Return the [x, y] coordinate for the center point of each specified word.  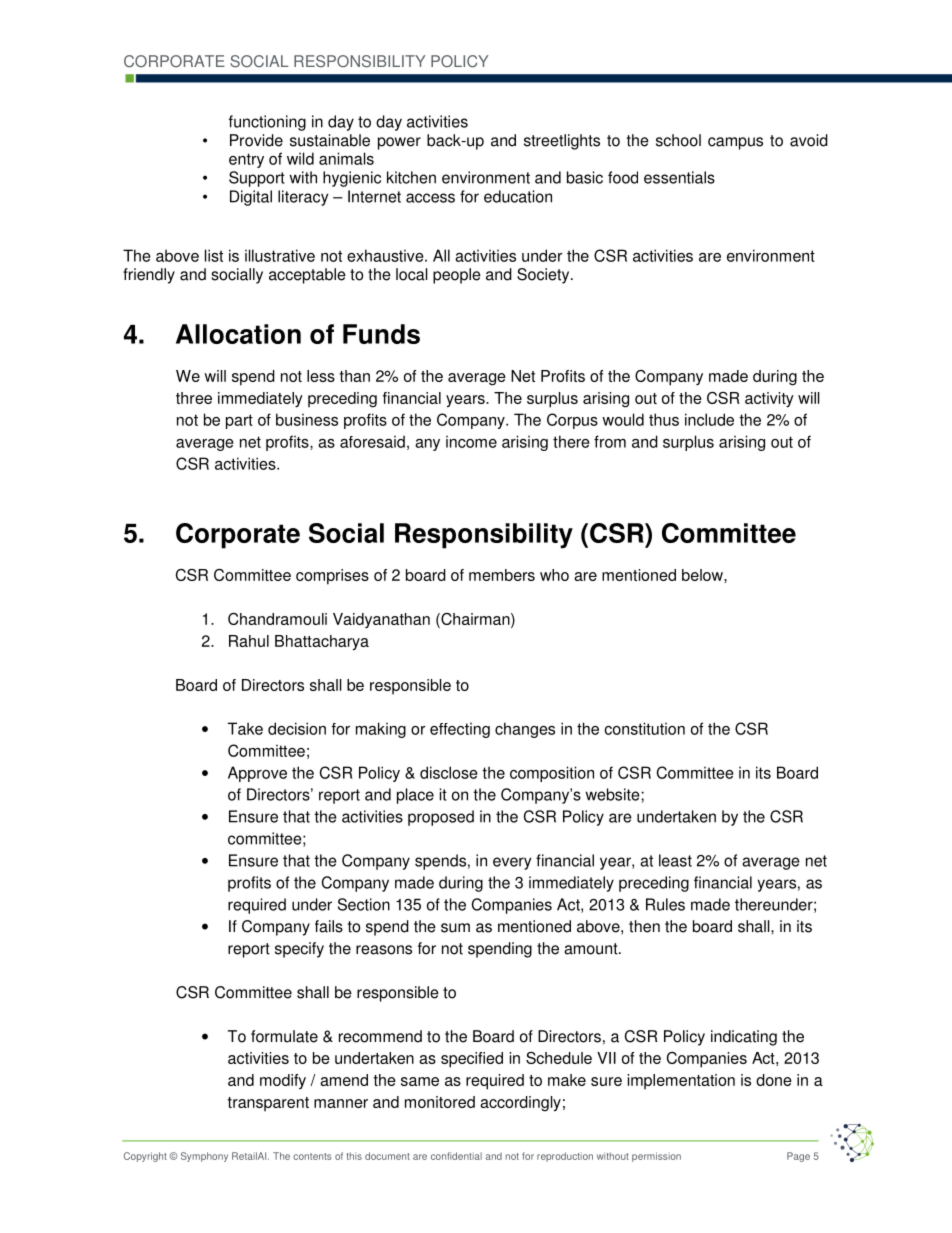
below [703, 575]
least [675, 860]
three [194, 398]
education [518, 196]
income [471, 441]
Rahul [249, 641]
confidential [456, 1156]
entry [246, 160]
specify [299, 950]
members [502, 575]
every [512, 863]
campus [735, 143]
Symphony [204, 1157]
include [709, 419]
